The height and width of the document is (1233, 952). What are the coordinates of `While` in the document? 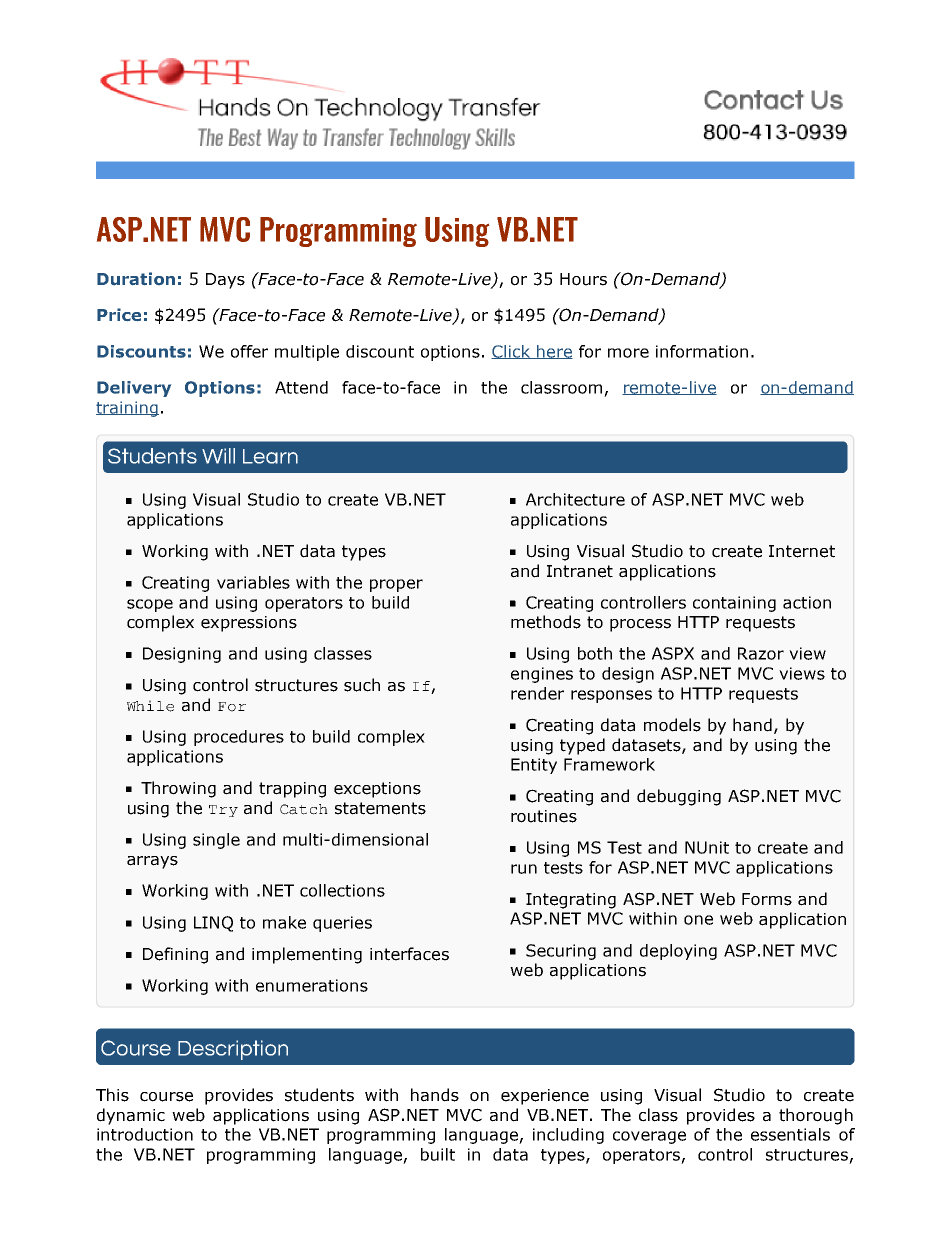 It's located at (150, 706).
